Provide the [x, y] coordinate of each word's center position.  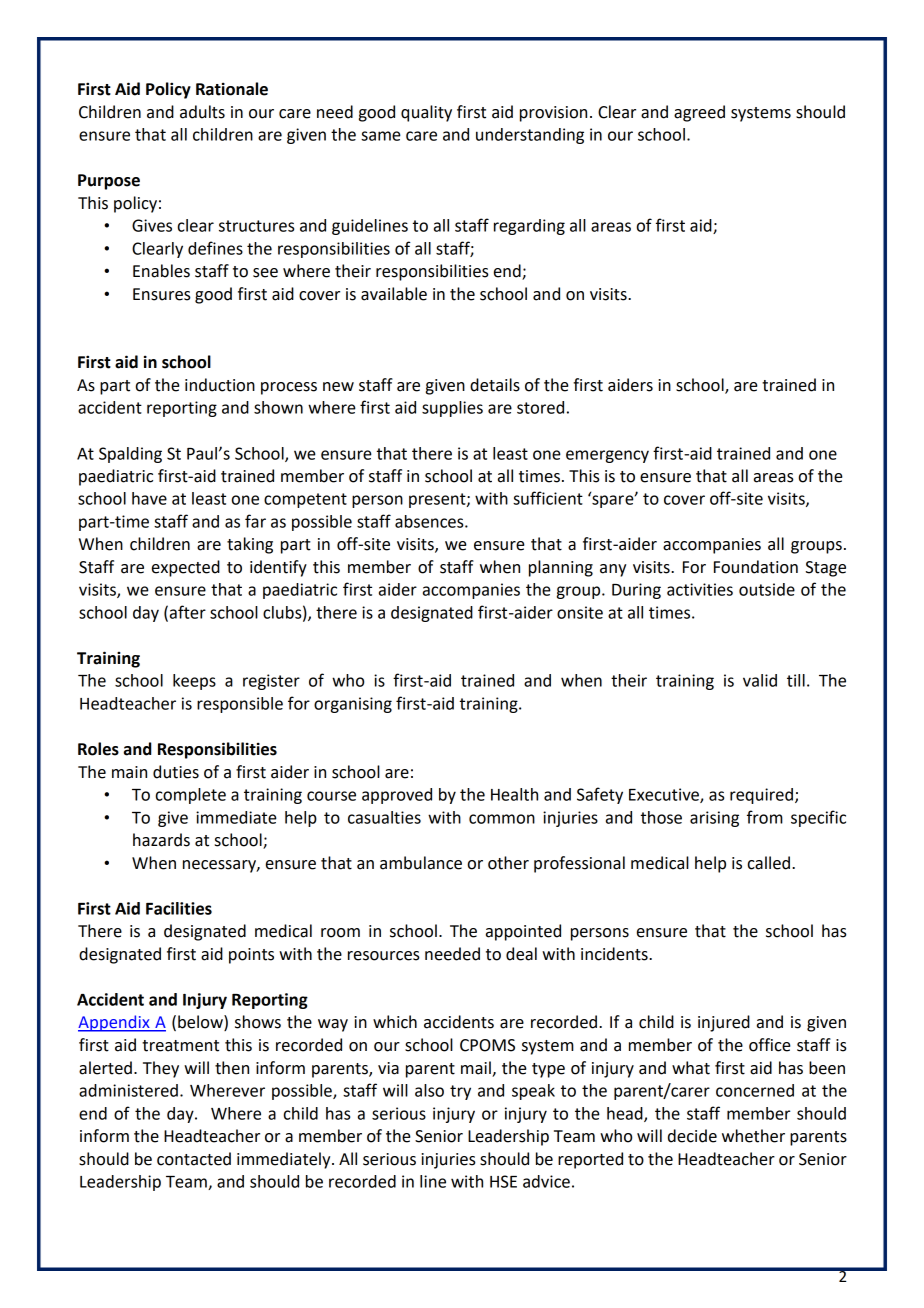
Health [514, 794]
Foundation [756, 567]
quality [426, 113]
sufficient [548, 498]
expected [186, 568]
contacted [194, 1159]
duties [176, 772]
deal [521, 954]
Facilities [179, 908]
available [394, 294]
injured [724, 1023]
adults [202, 112]
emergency [607, 456]
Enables [161, 271]
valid [760, 680]
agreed [699, 113]
